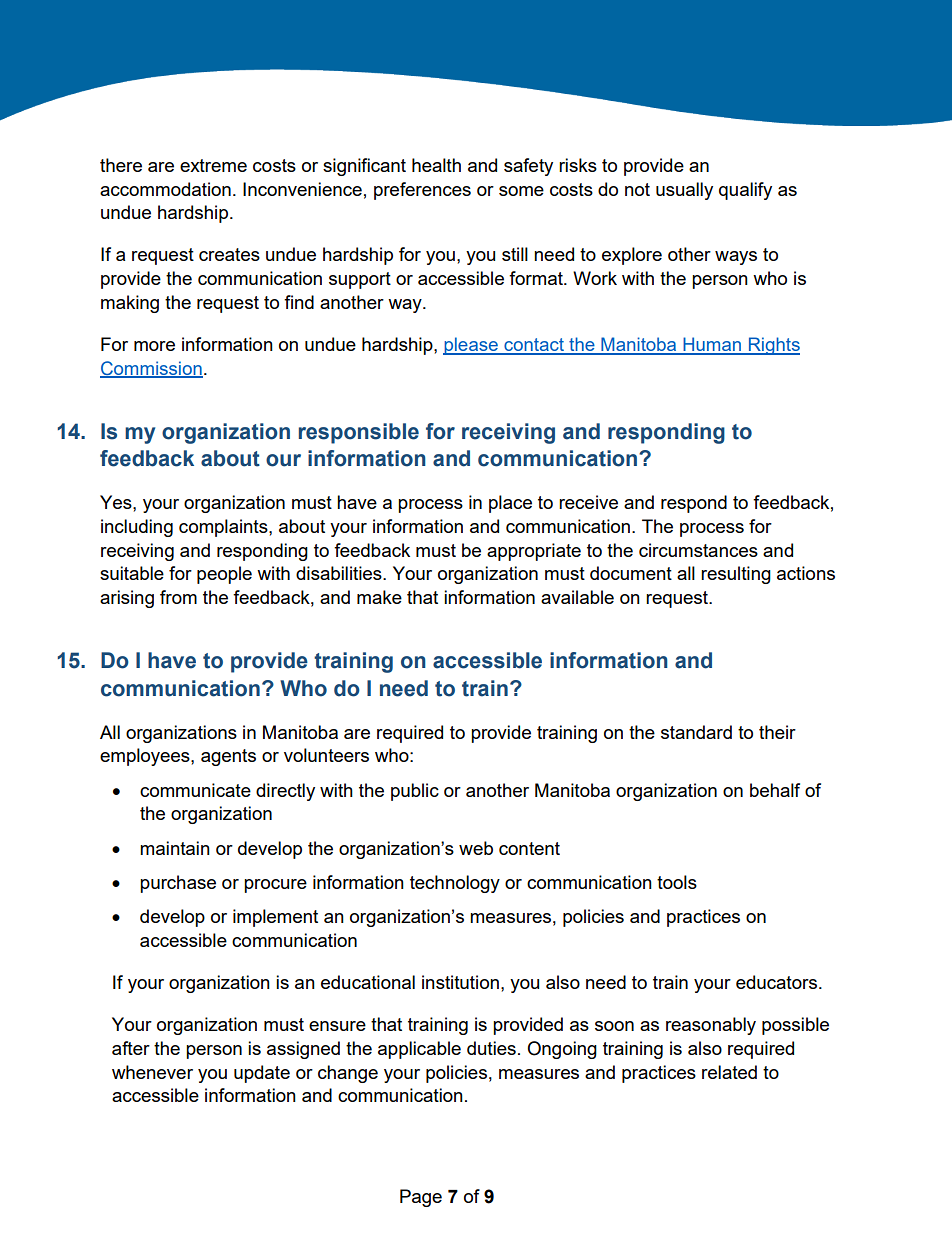  I want to click on make, so click(379, 597).
